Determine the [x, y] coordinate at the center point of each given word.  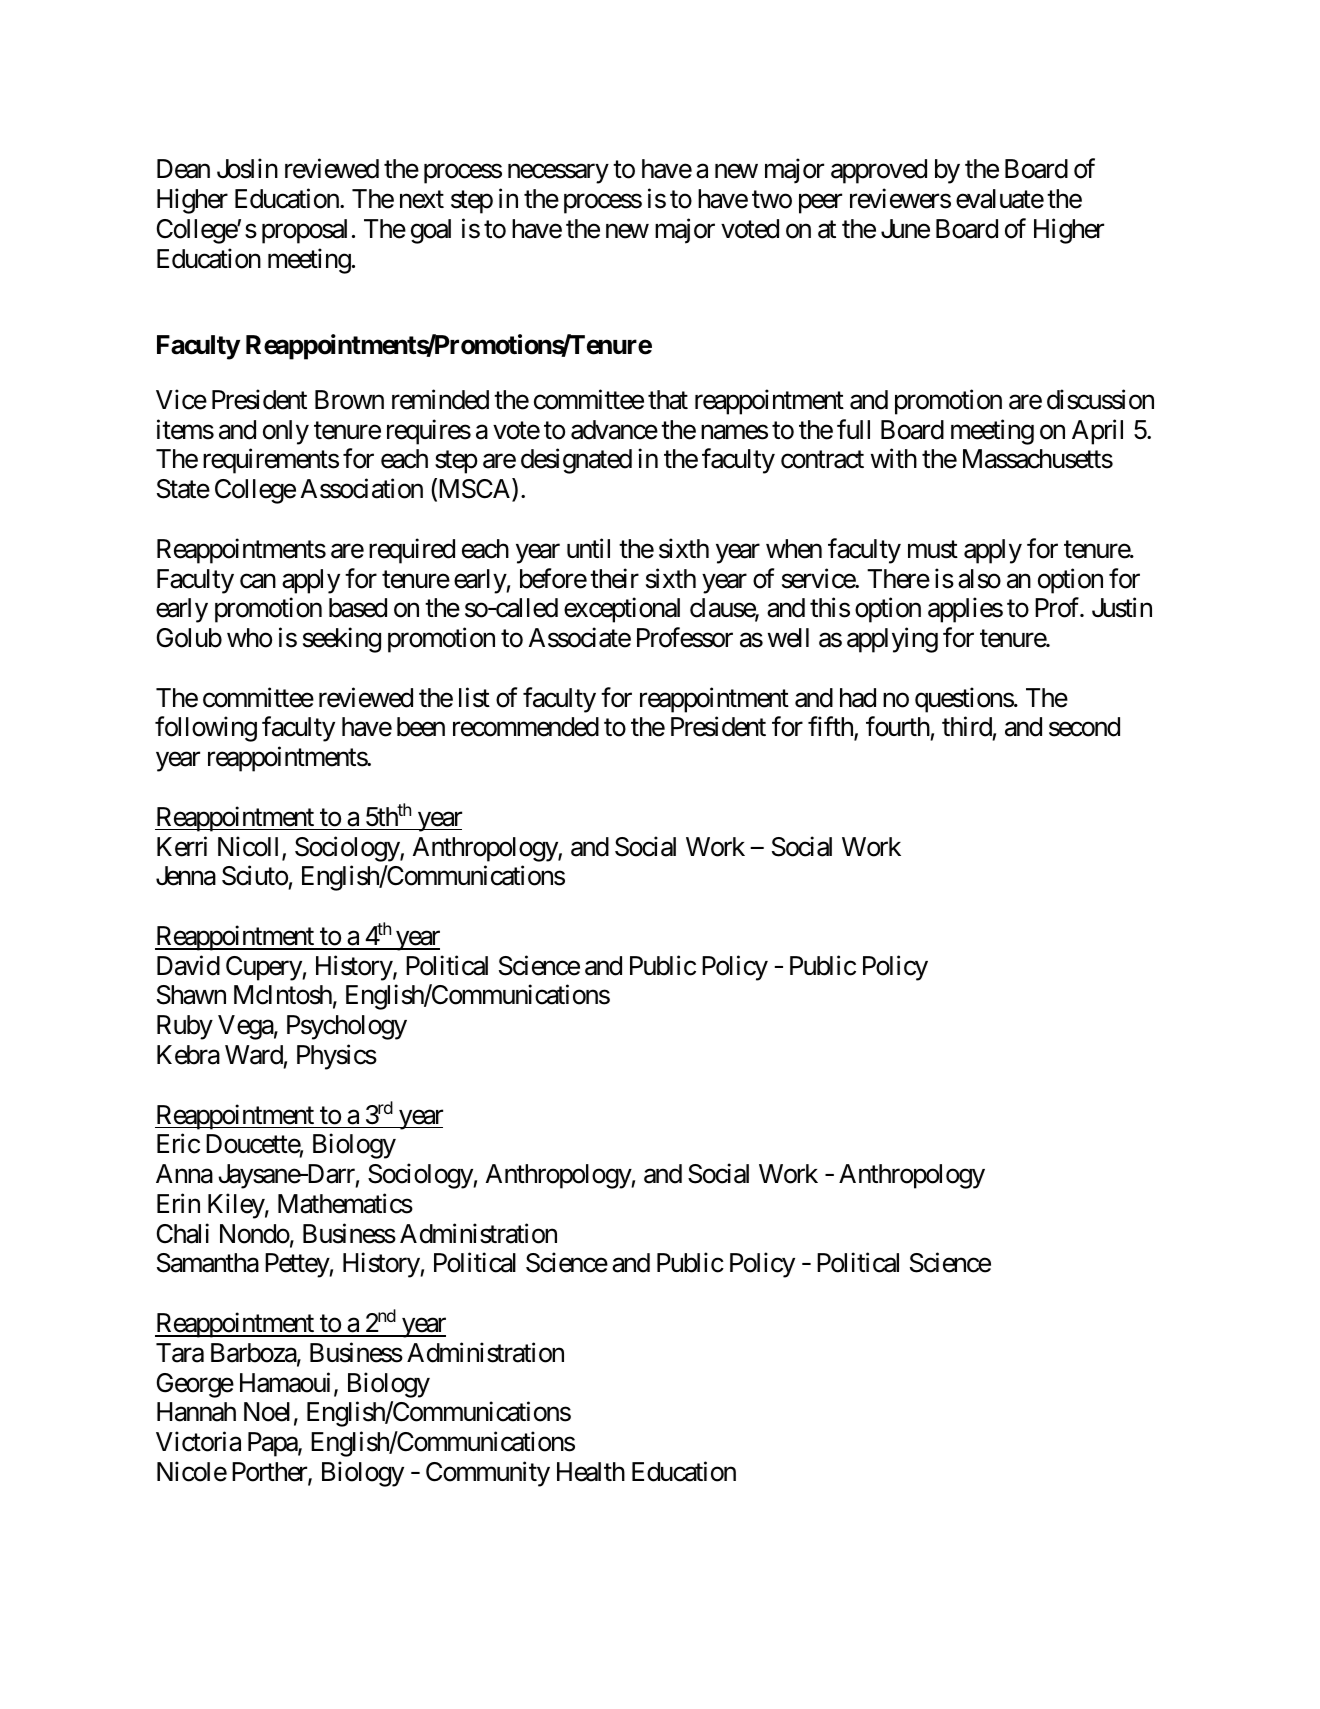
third [967, 728]
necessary [558, 174]
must [933, 550]
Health [591, 1472]
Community [488, 1474]
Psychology [347, 1027]
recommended [526, 727]
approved [879, 171]
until [588, 548]
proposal [304, 231]
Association [362, 489]
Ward [254, 1055]
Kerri [182, 846]
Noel [267, 1412]
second [1084, 727]
